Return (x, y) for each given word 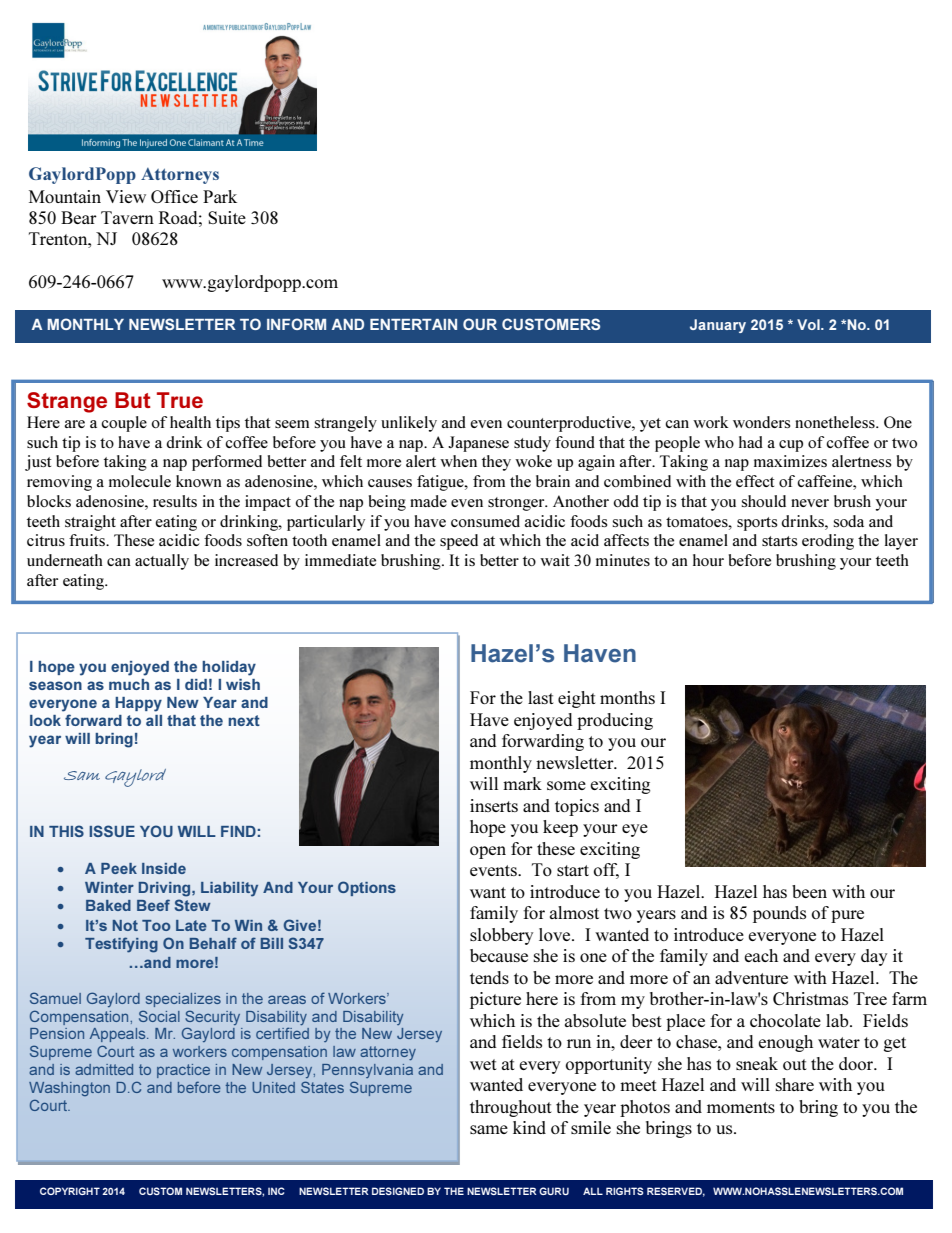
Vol (809, 324)
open (488, 852)
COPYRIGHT (70, 1191)
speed (459, 542)
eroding (828, 542)
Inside (164, 868)
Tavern (127, 217)
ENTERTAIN (413, 324)
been (809, 891)
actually (162, 562)
